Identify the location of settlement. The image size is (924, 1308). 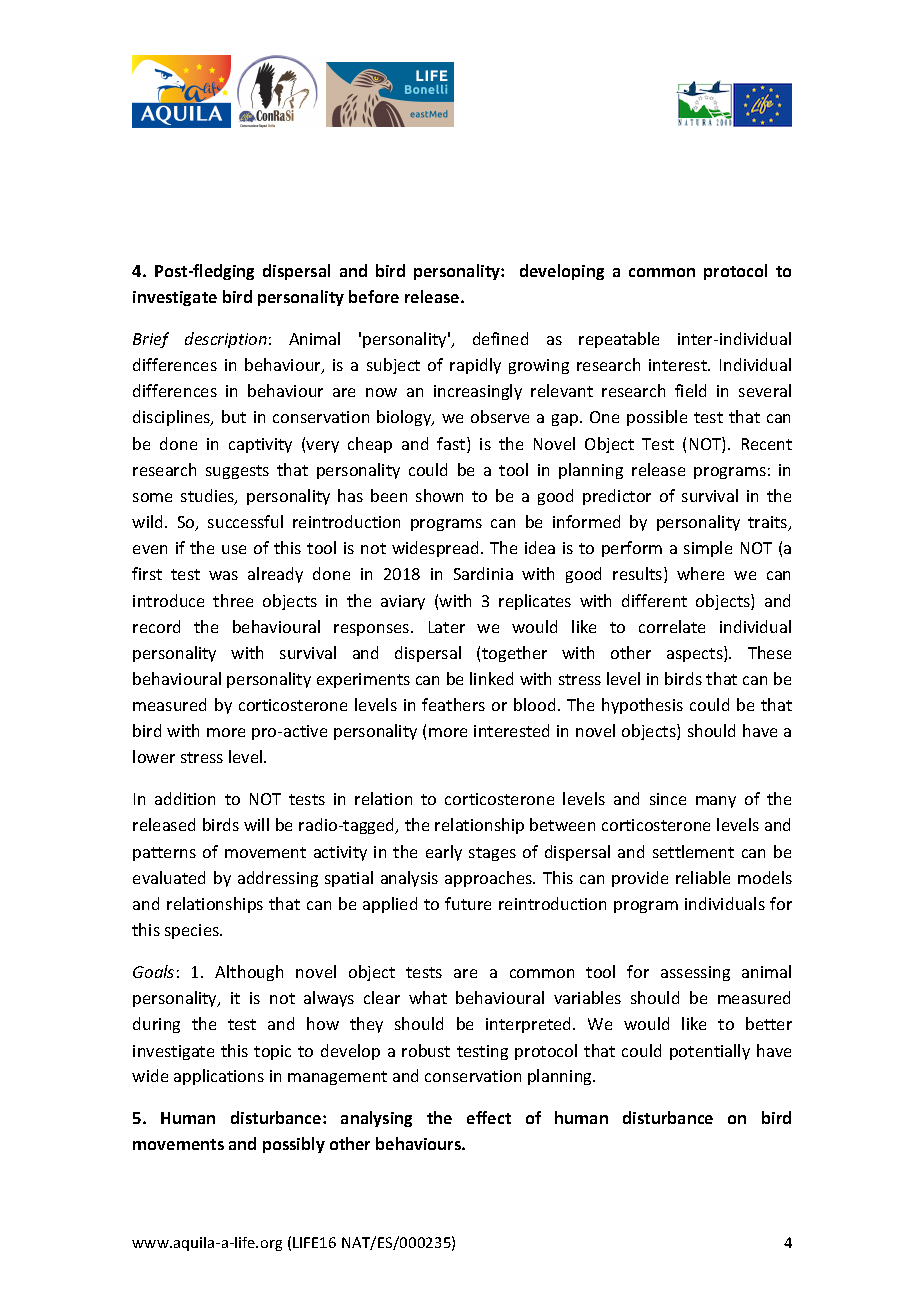
(693, 851).
